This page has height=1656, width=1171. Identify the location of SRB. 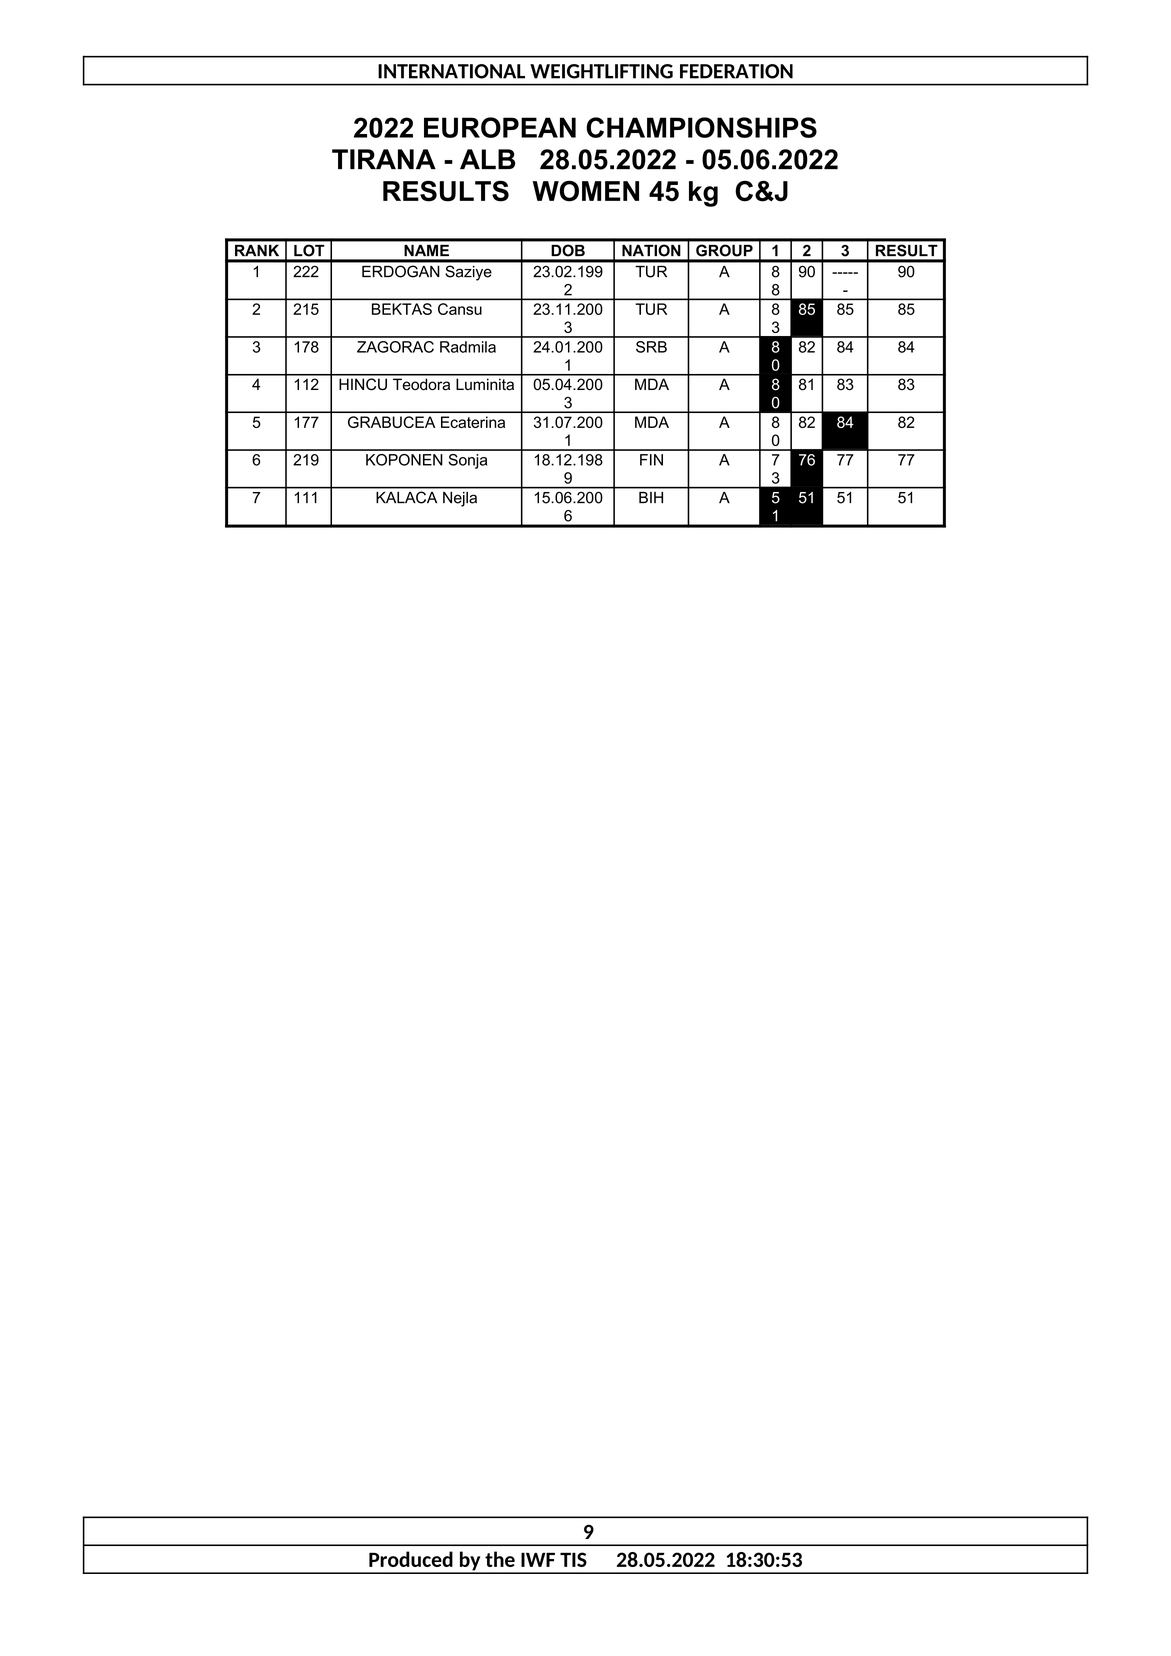
(651, 347).
